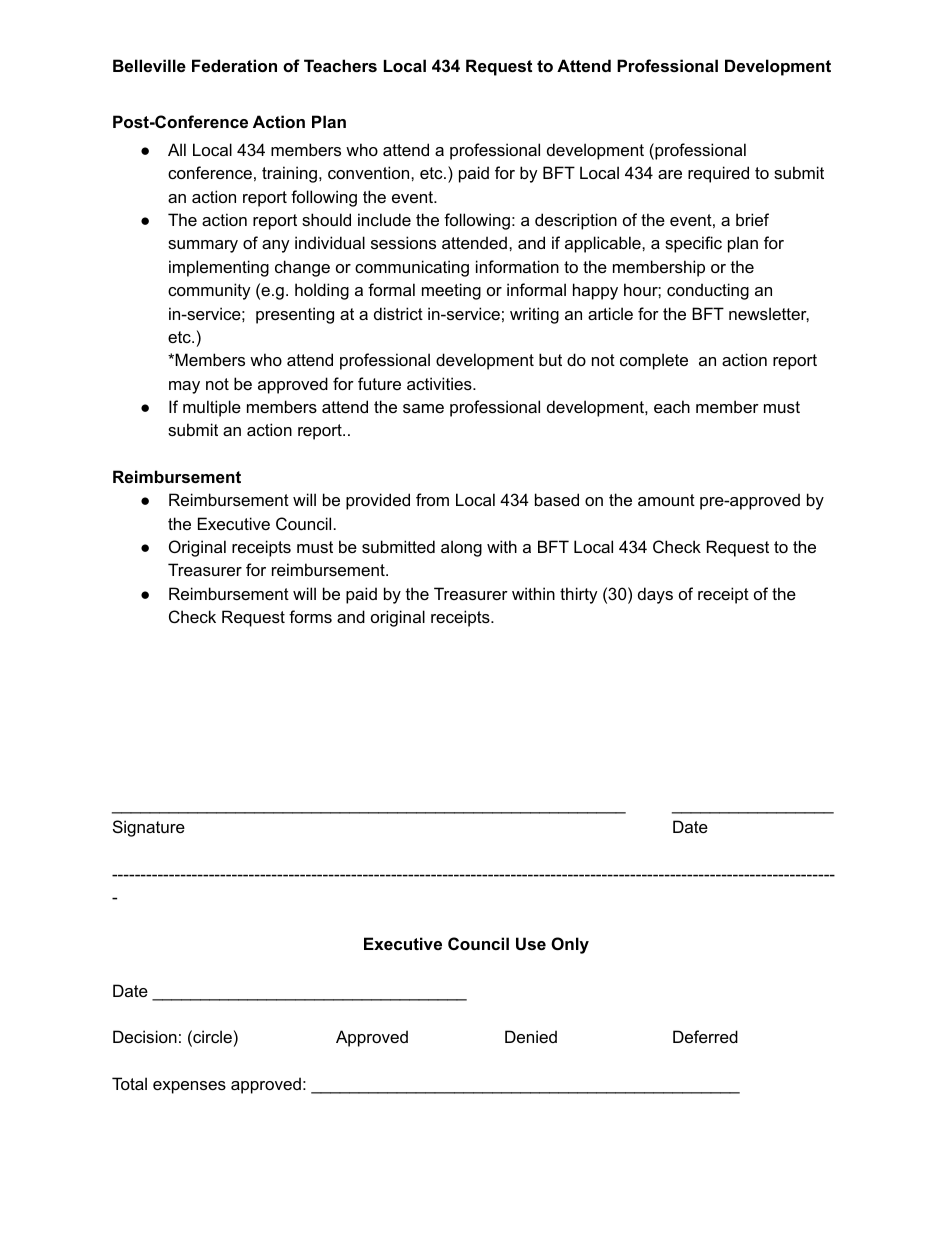 The width and height of the document is (952, 1233). I want to click on Signature, so click(149, 828).
